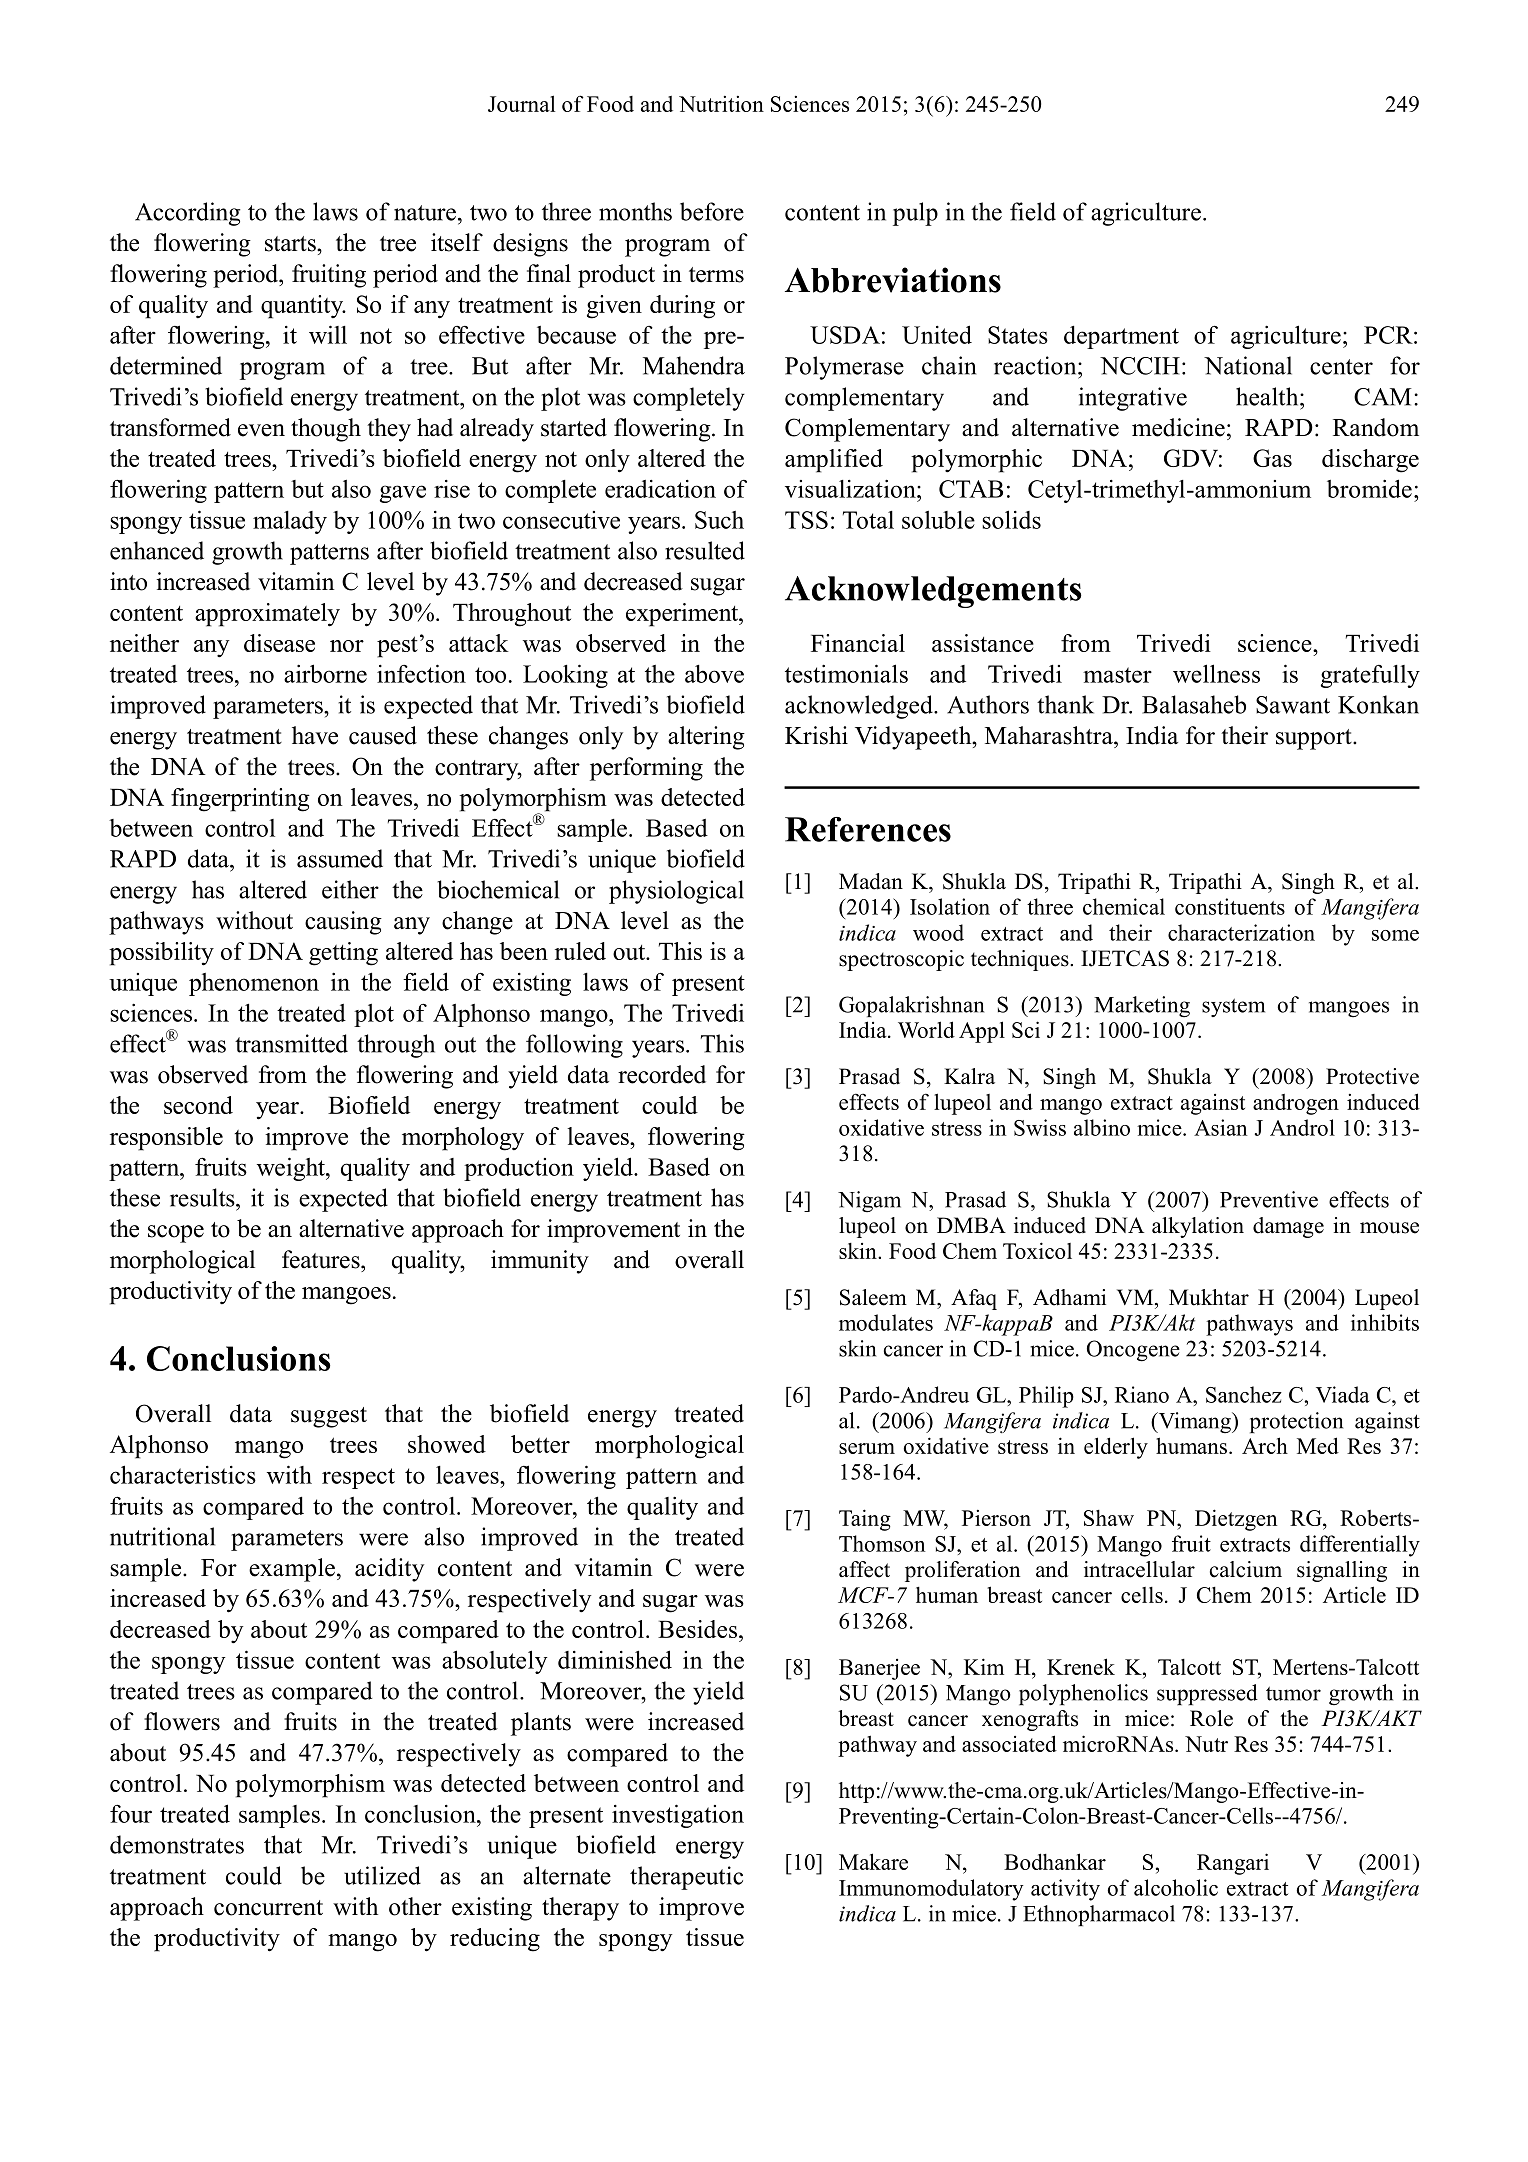 This screenshot has height=2162, width=1528. What do you see at coordinates (712, 211) in the screenshot?
I see `before` at bounding box center [712, 211].
